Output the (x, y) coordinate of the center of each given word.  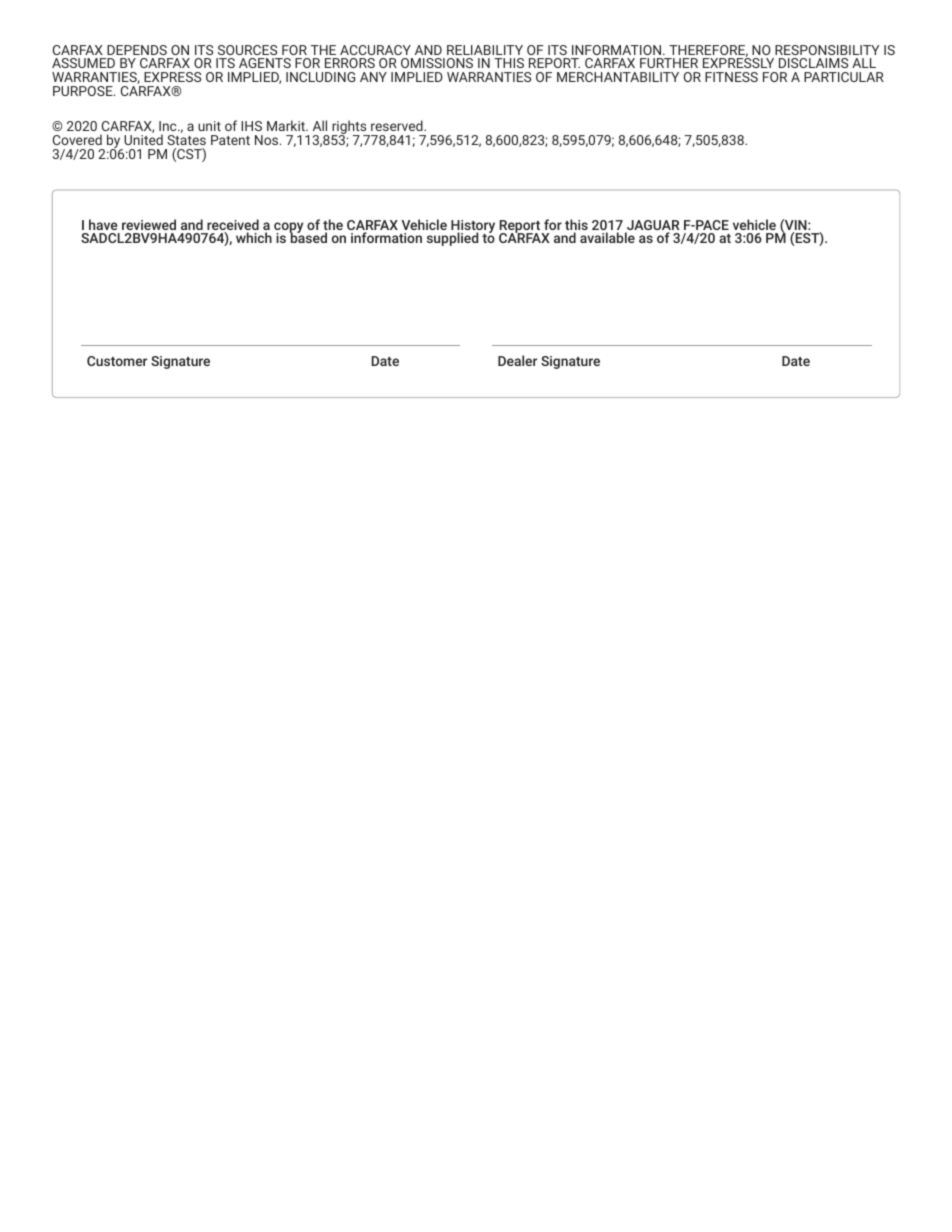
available (607, 237)
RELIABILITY (485, 50)
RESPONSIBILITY (827, 50)
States (186, 140)
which (254, 237)
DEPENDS (137, 50)
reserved (398, 125)
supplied (453, 239)
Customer (117, 361)
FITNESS (731, 77)
